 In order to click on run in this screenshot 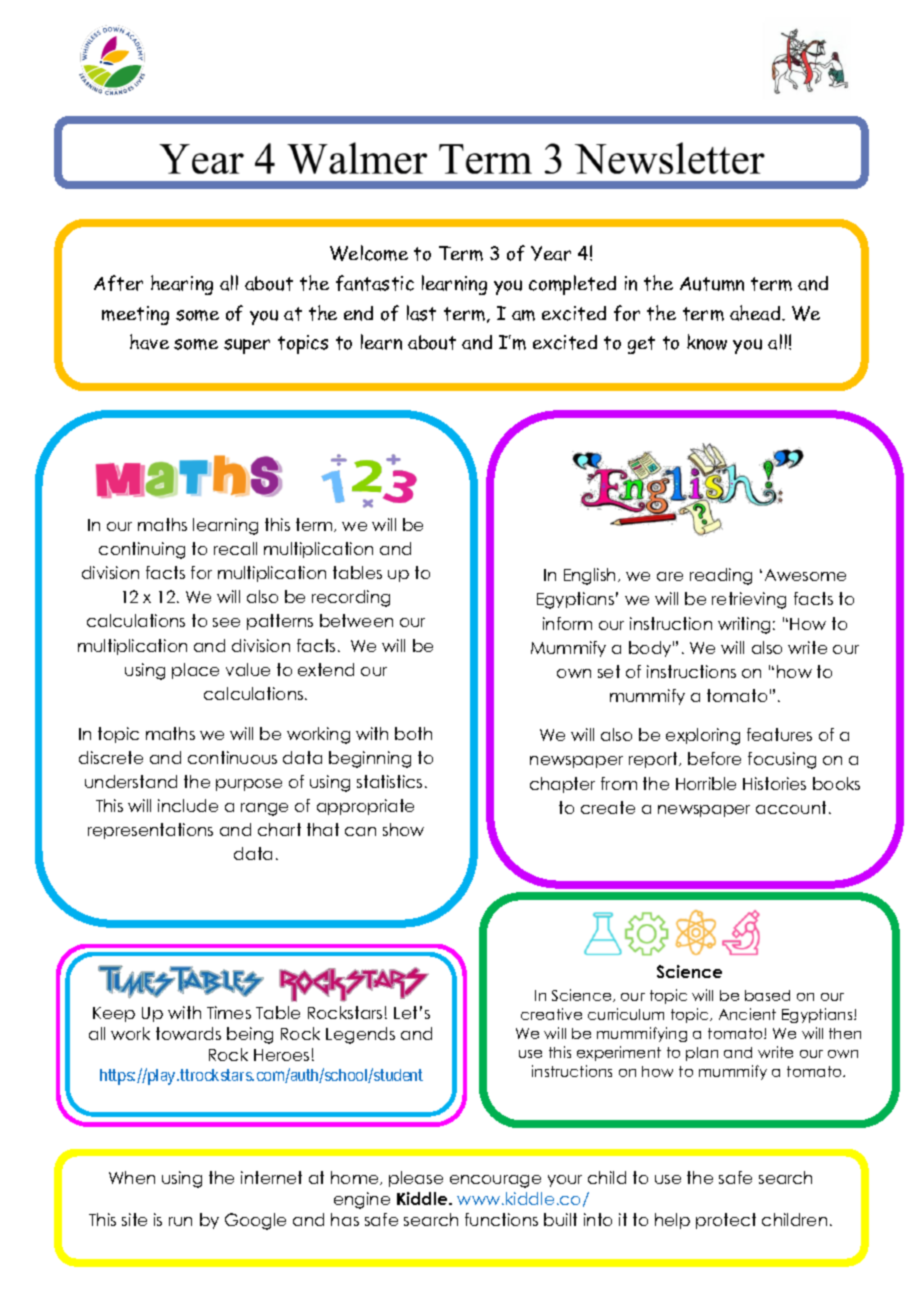, I will do `click(180, 1221)`.
